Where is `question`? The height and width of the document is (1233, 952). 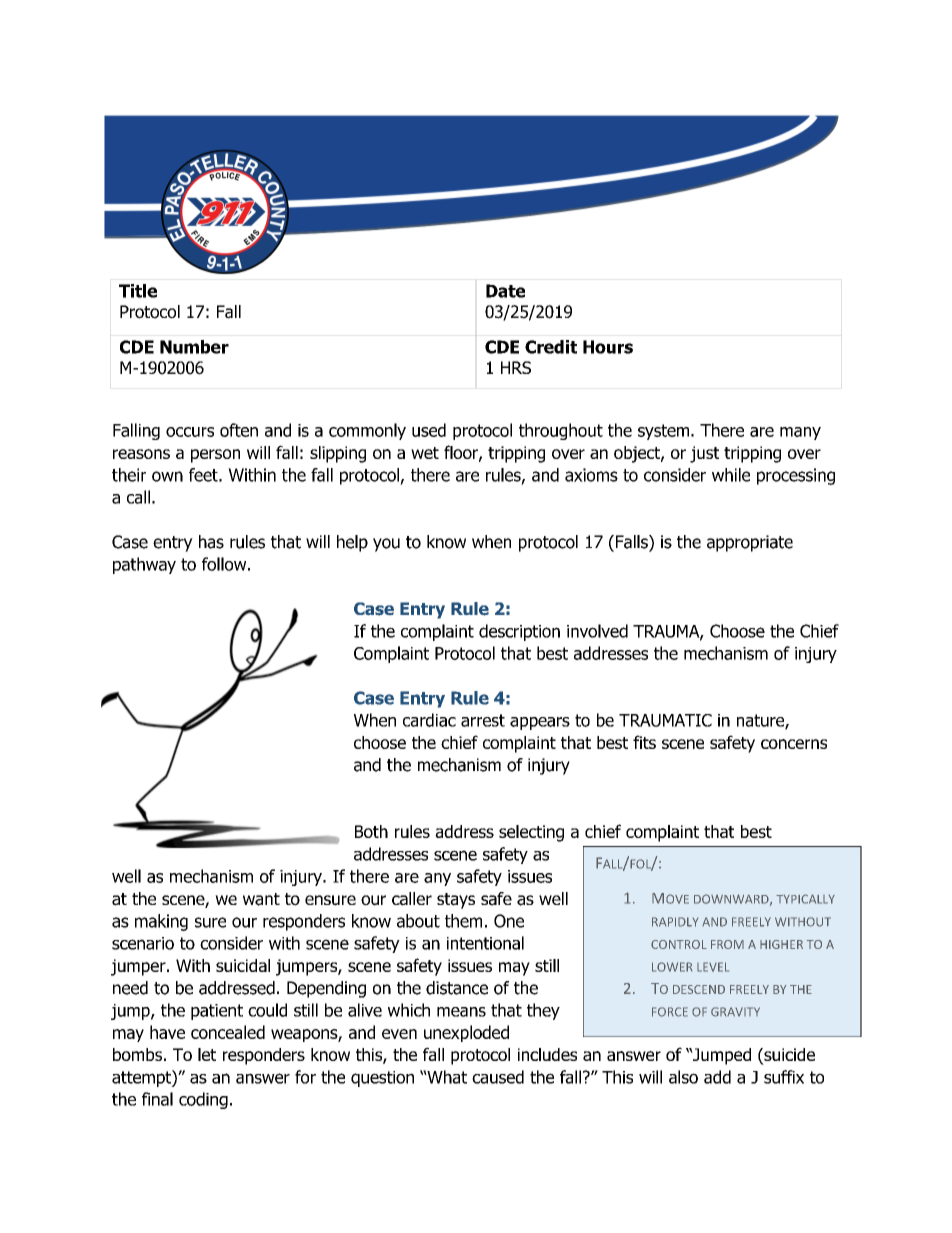 question is located at coordinates (382, 1079).
